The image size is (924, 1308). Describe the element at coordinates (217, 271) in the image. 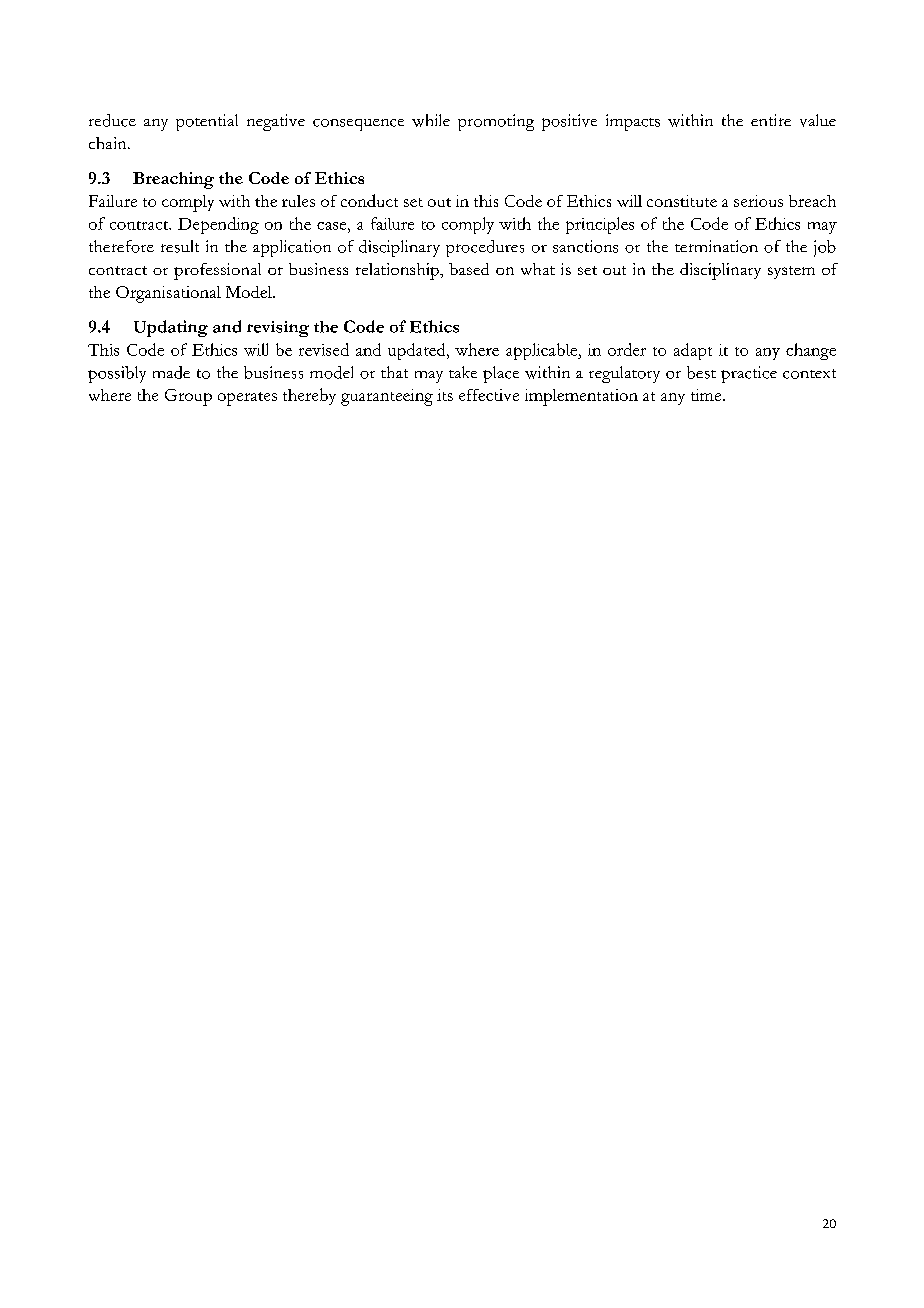

I see `professional` at that location.
